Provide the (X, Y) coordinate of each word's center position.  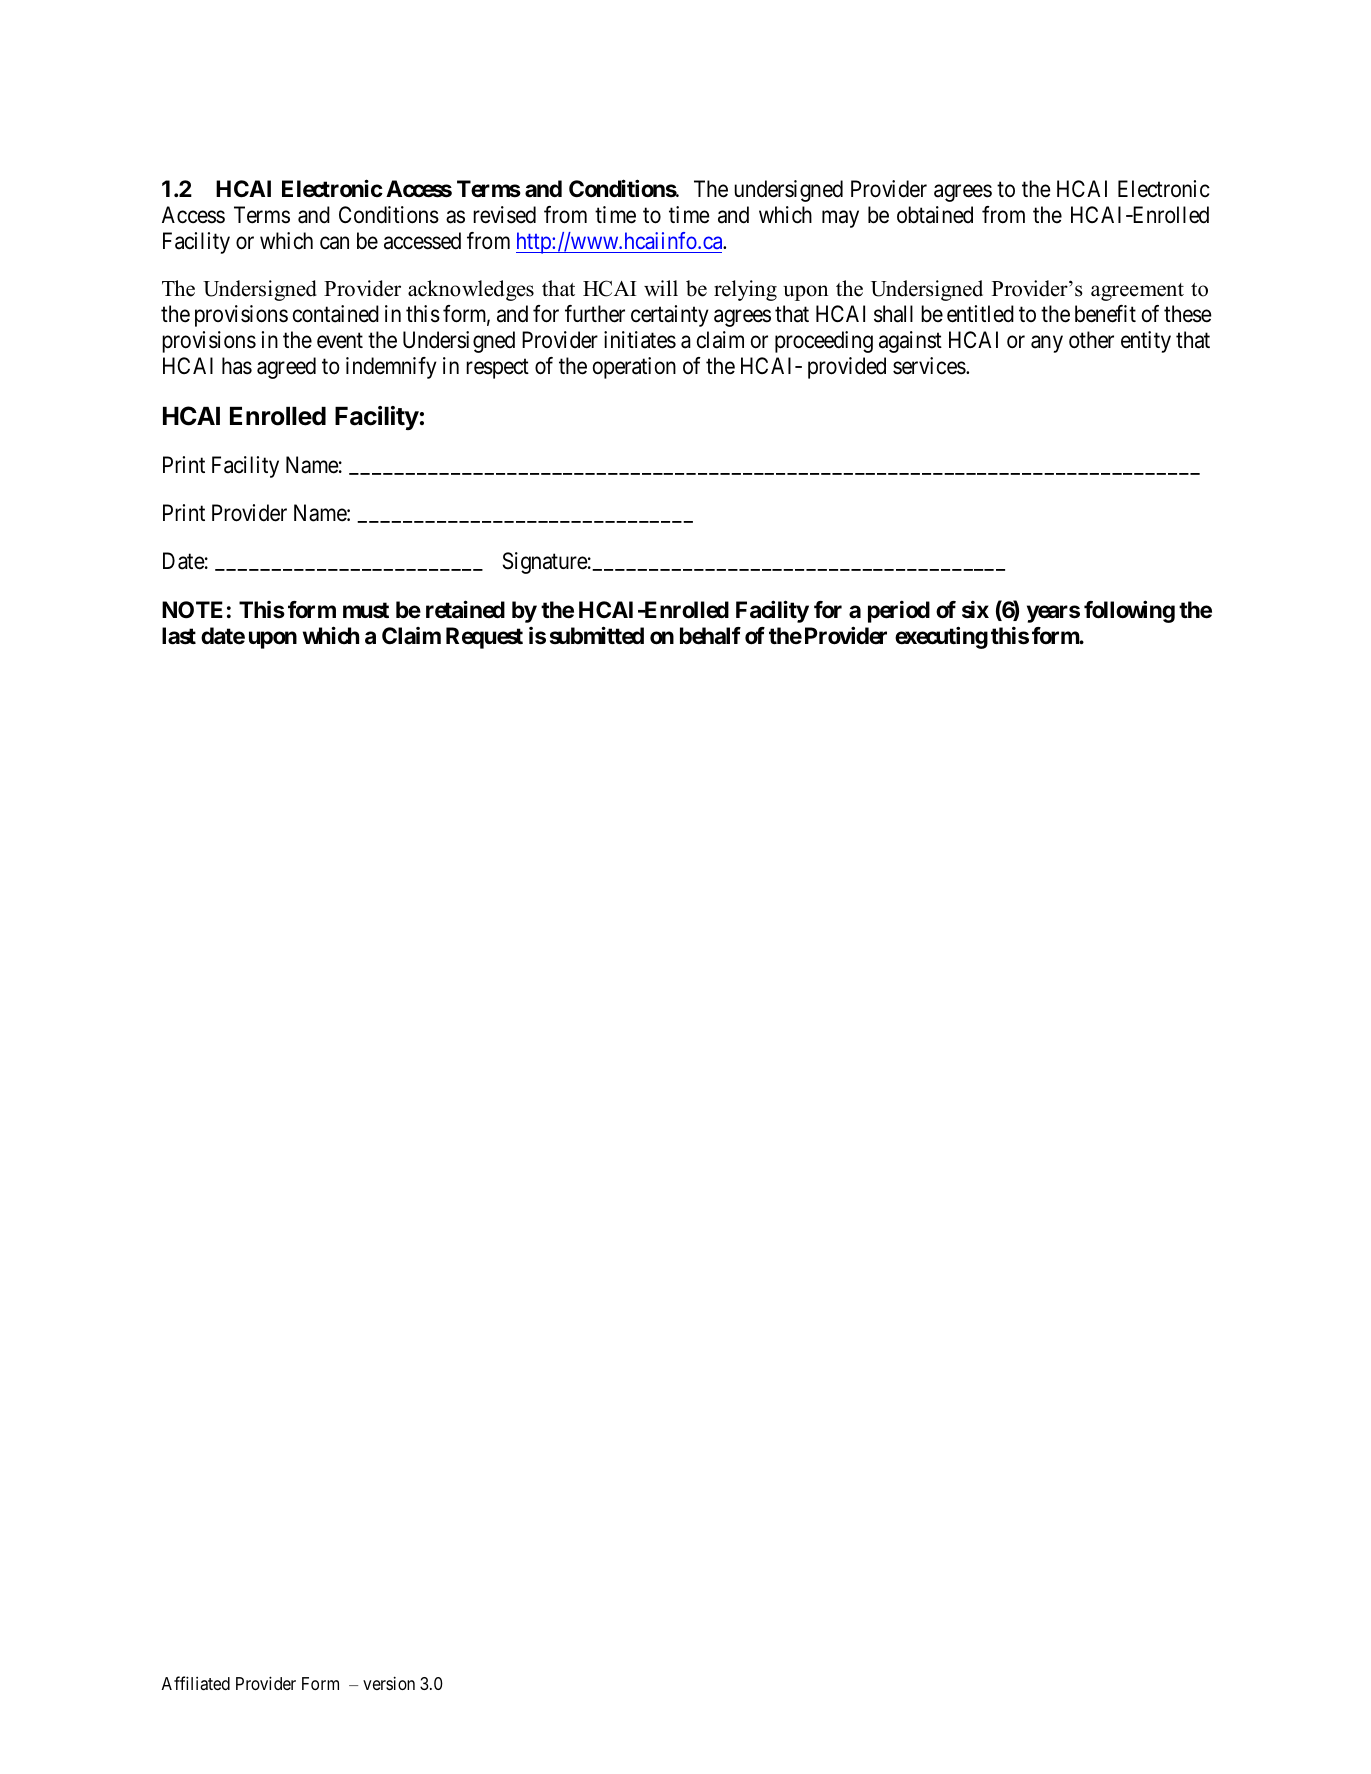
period (899, 612)
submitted (597, 636)
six (975, 610)
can (334, 243)
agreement (1137, 292)
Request (484, 638)
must (366, 610)
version (389, 1683)
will (661, 288)
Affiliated (195, 1683)
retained (465, 610)
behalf (710, 636)
